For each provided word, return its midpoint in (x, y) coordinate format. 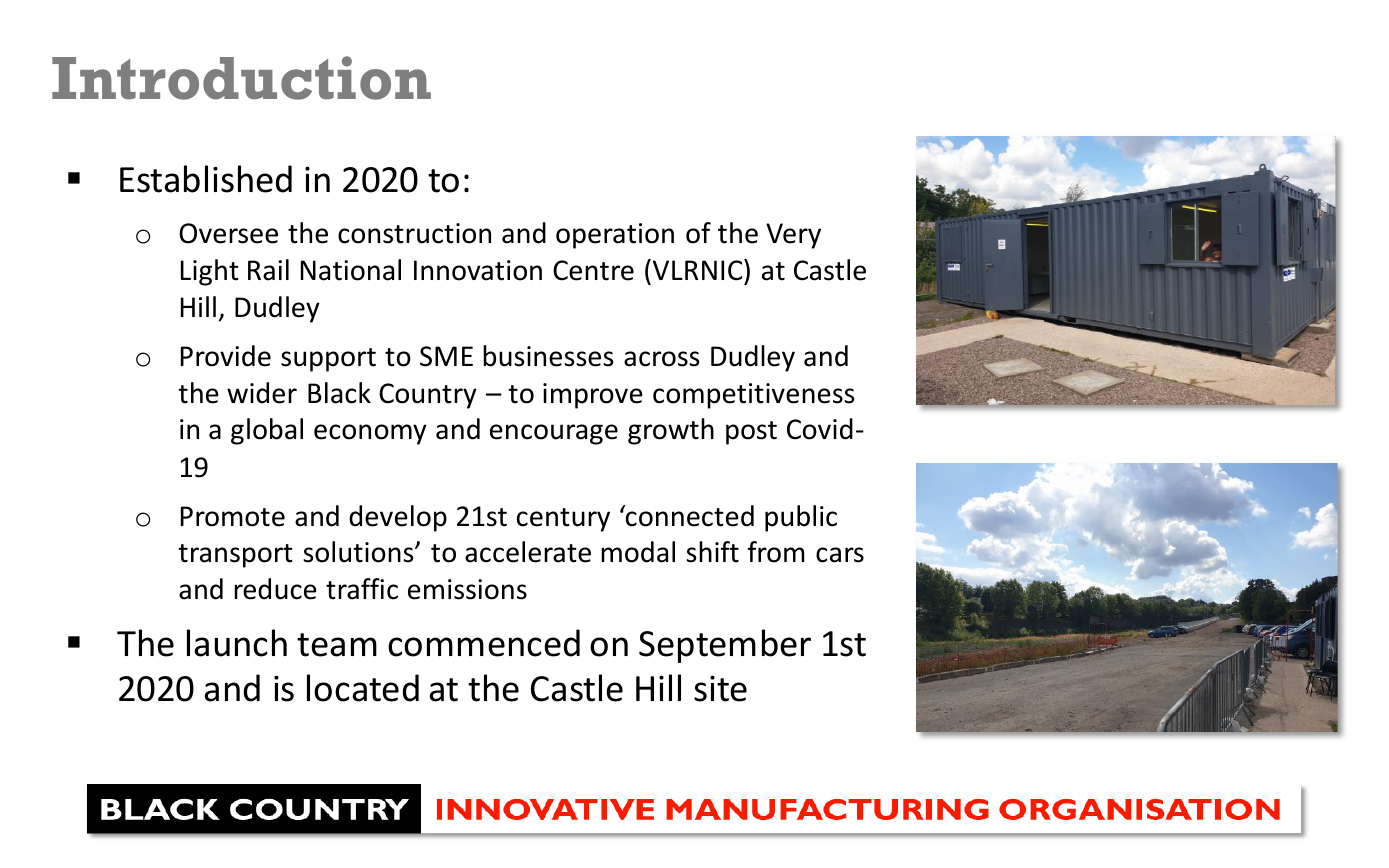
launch (237, 643)
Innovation (478, 270)
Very (793, 236)
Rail (268, 270)
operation (615, 236)
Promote (233, 516)
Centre (593, 270)
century (563, 520)
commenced (484, 643)
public (801, 518)
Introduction (241, 78)
